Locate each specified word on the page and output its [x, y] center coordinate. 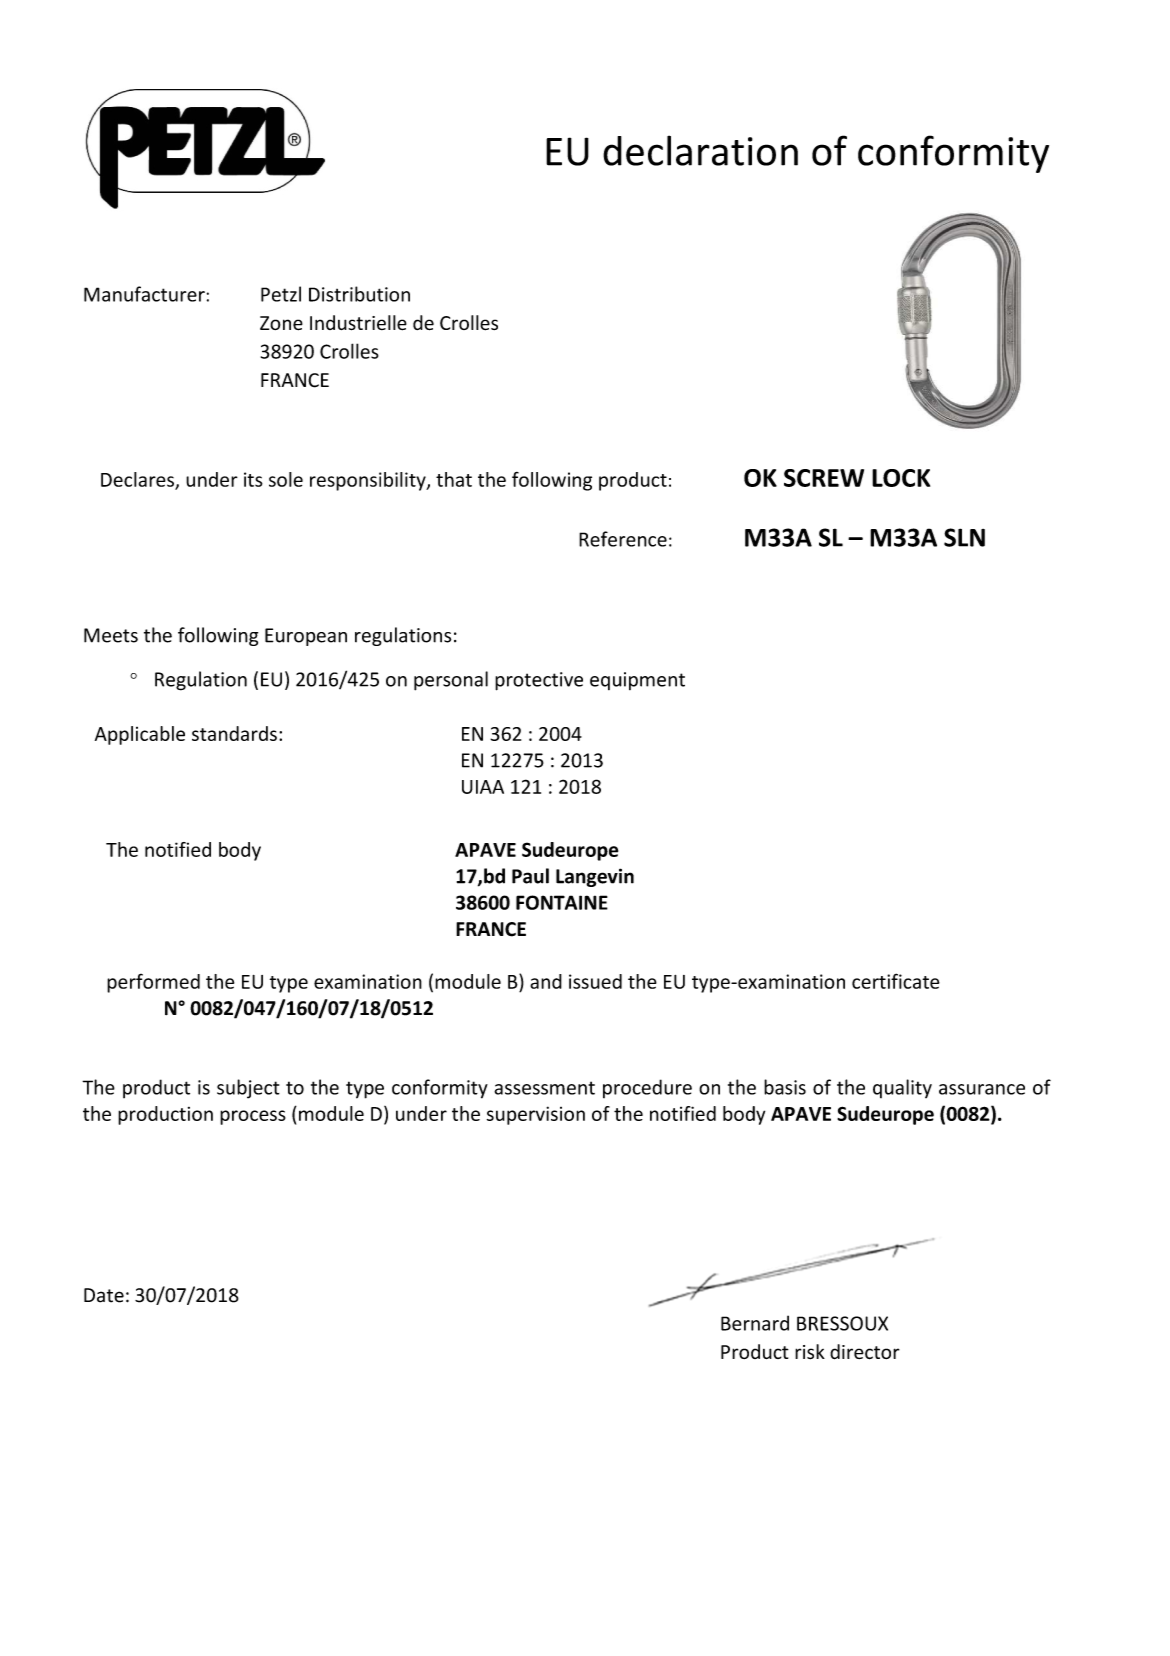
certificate [896, 981]
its [253, 479]
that [454, 479]
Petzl [281, 294]
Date [104, 1295]
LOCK [901, 478]
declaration [700, 150]
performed [153, 983]
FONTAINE [562, 902]
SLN [964, 537]
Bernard [755, 1323]
